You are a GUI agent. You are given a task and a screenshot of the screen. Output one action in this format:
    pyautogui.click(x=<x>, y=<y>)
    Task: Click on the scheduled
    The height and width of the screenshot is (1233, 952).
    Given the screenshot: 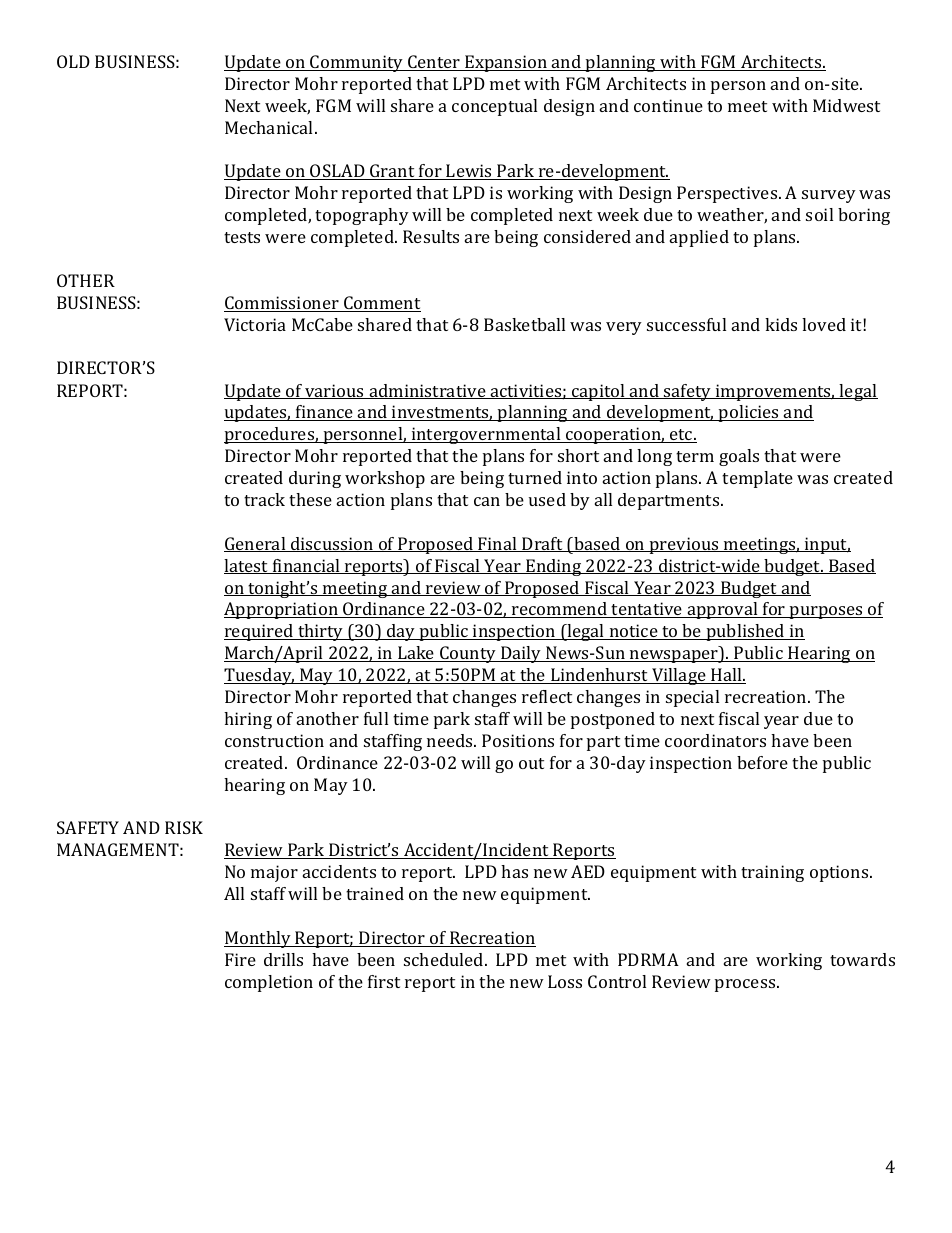 What is the action you would take?
    pyautogui.click(x=445, y=959)
